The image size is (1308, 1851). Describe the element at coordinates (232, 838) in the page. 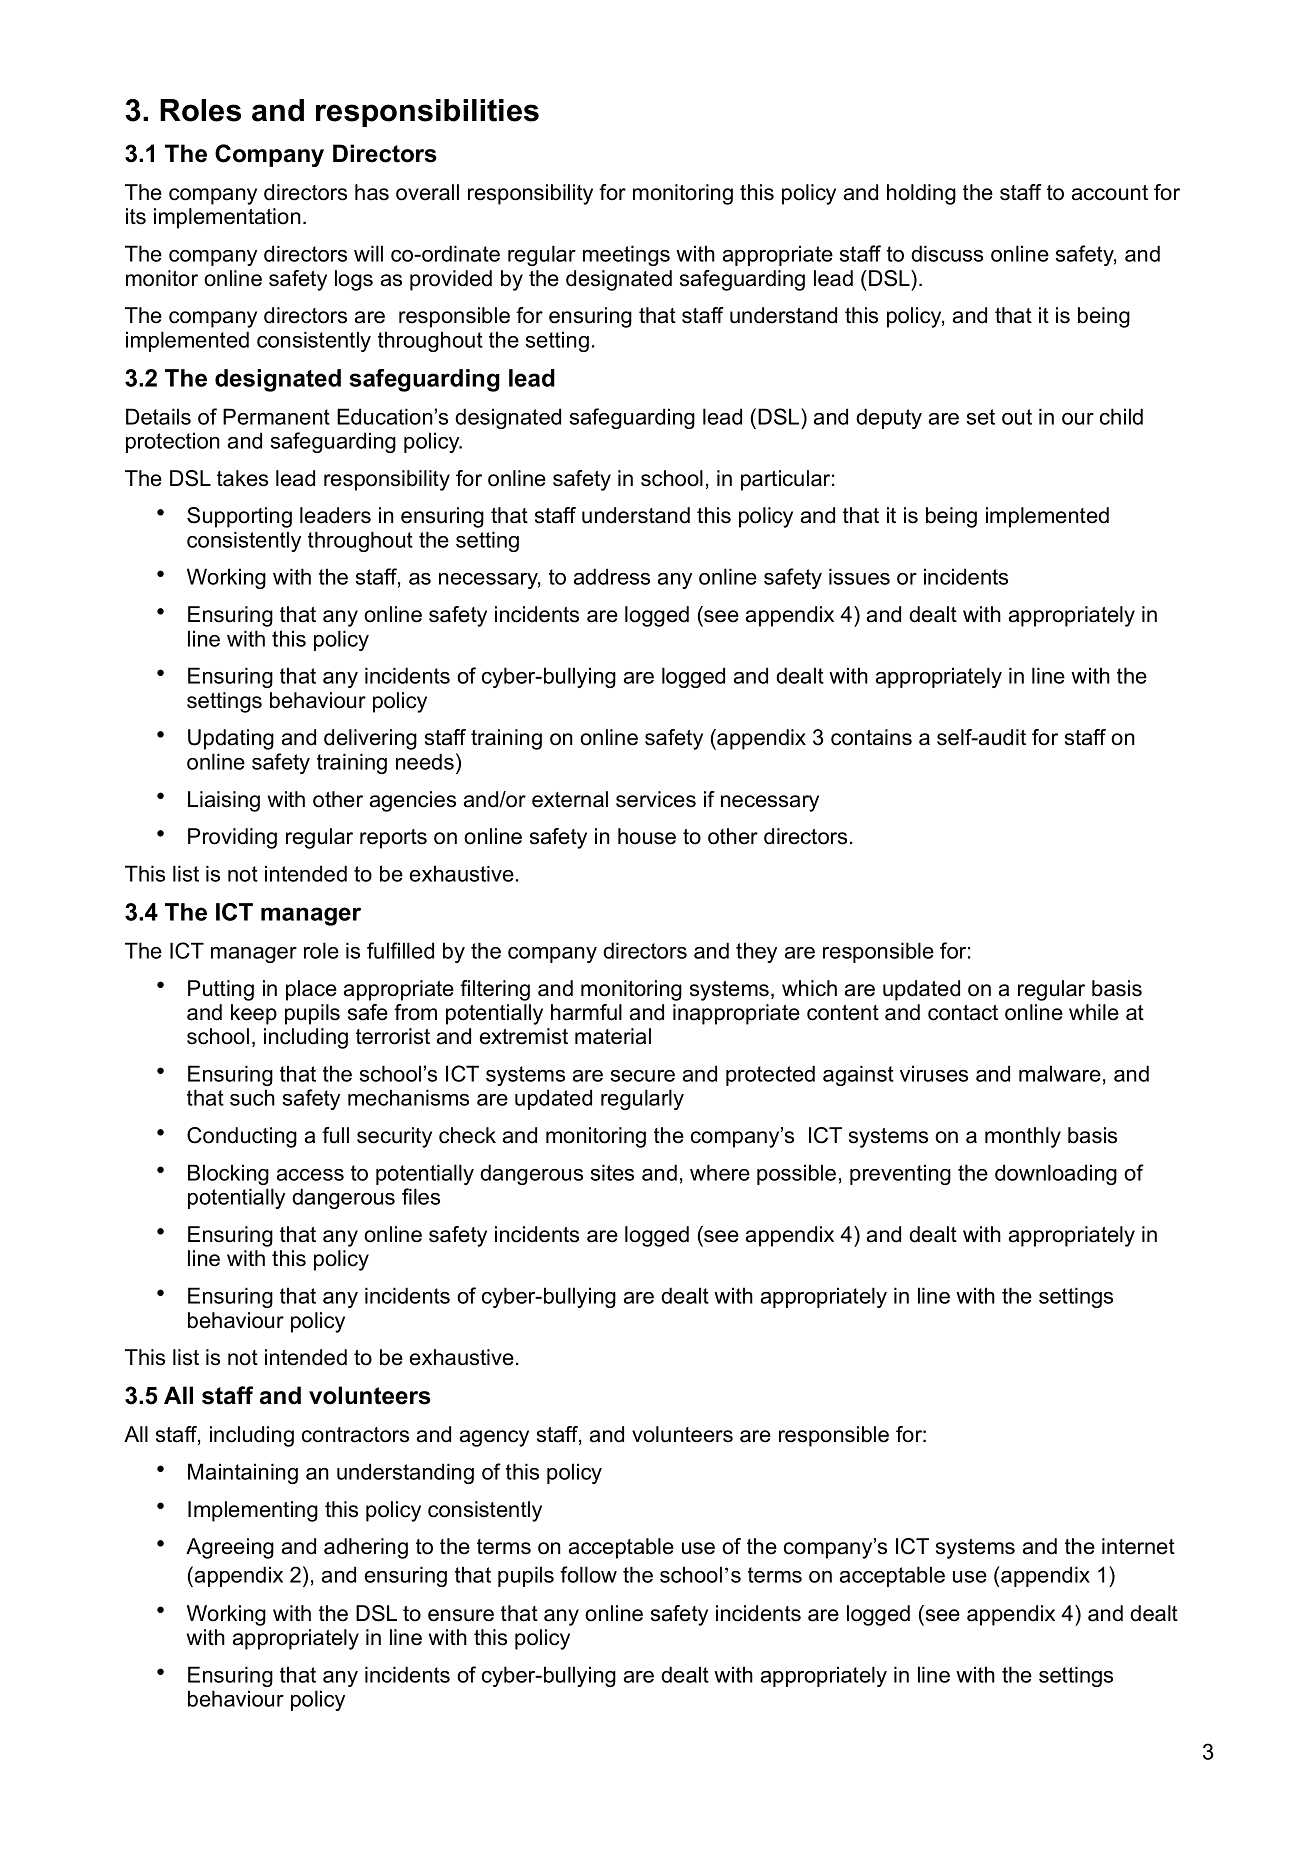

I see `Providing` at that location.
